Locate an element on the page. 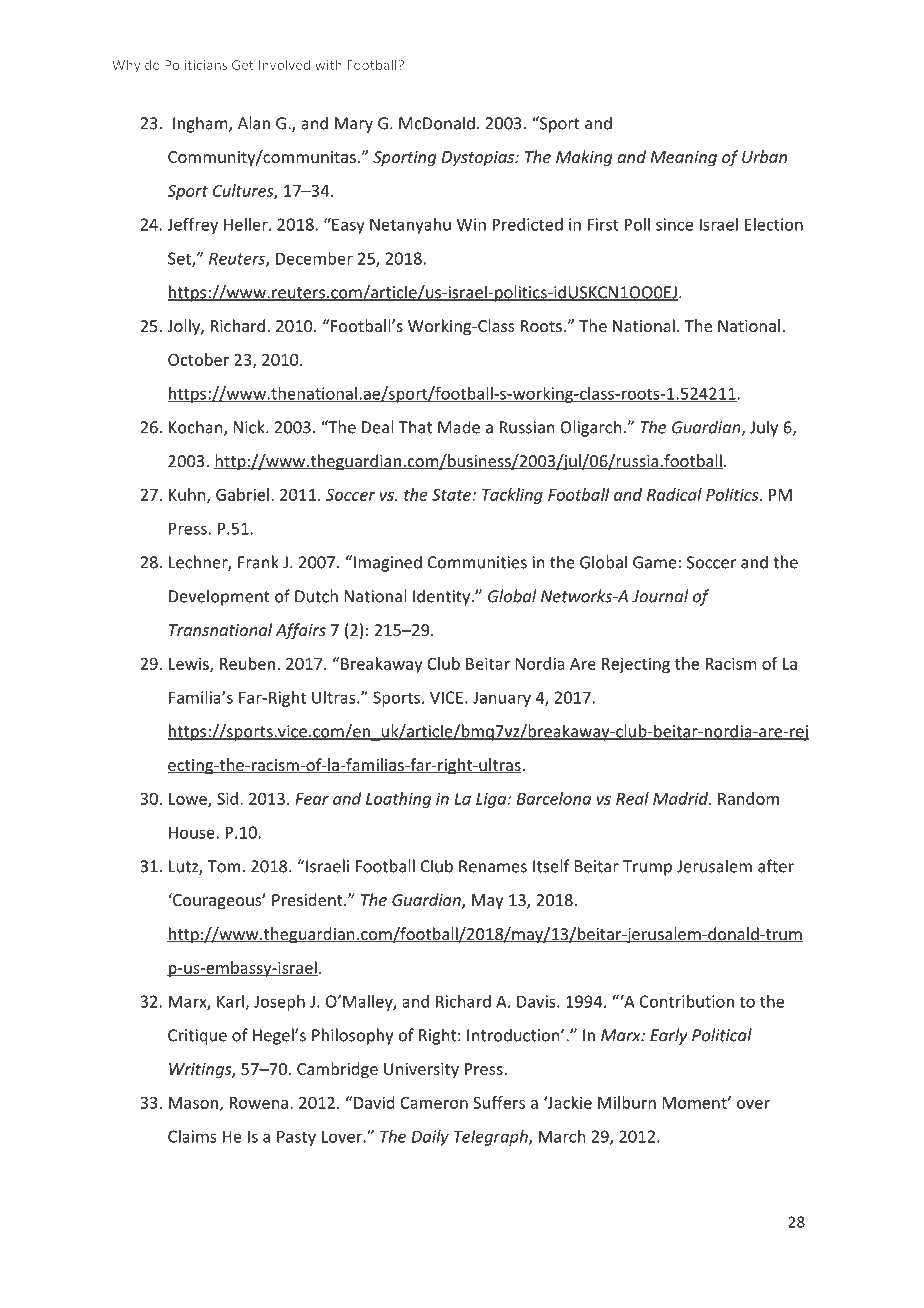 Image resolution: width=924 pixels, height=1308 pixels. Meaning is located at coordinates (684, 159).
